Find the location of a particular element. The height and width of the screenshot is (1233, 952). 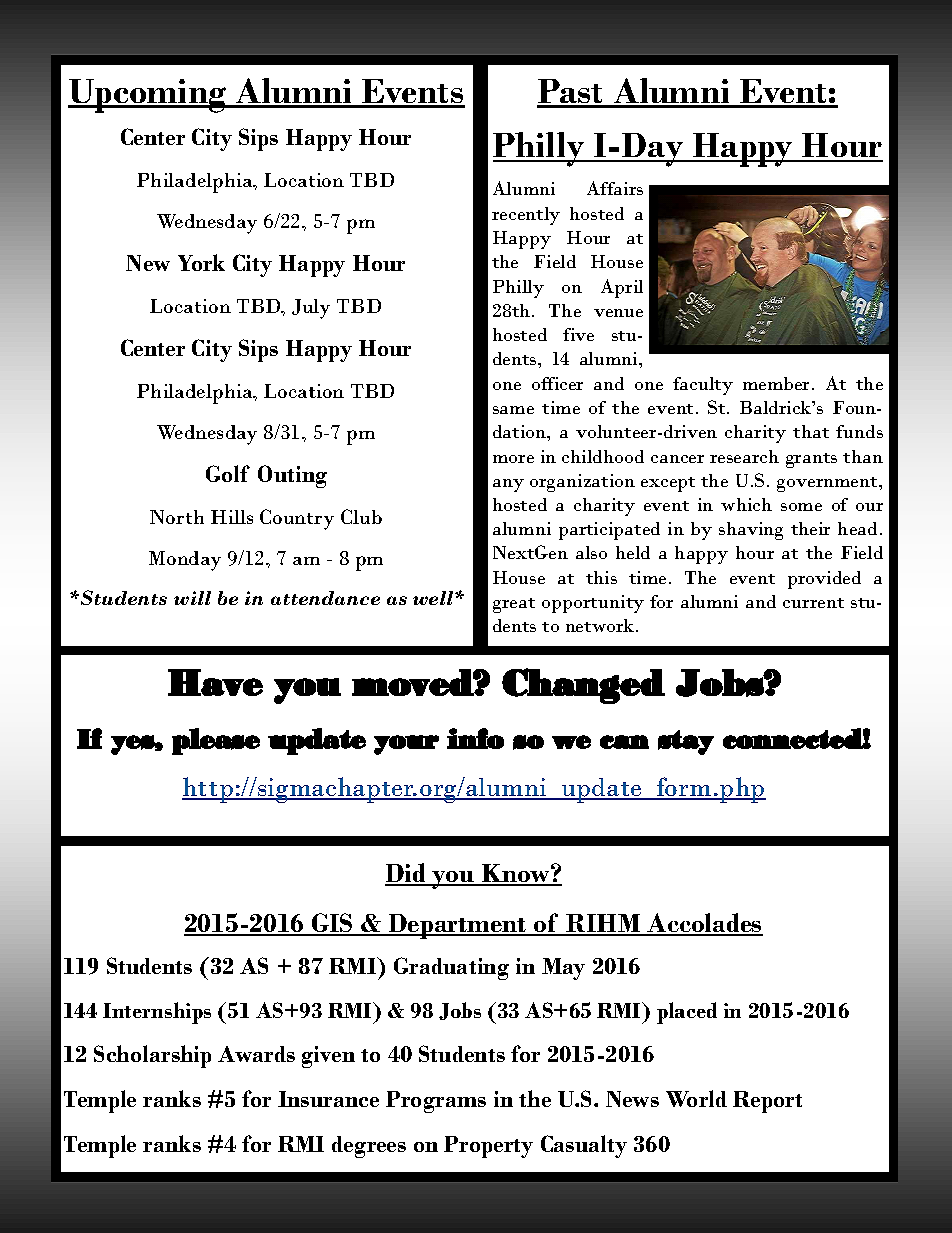

more is located at coordinates (513, 459).
